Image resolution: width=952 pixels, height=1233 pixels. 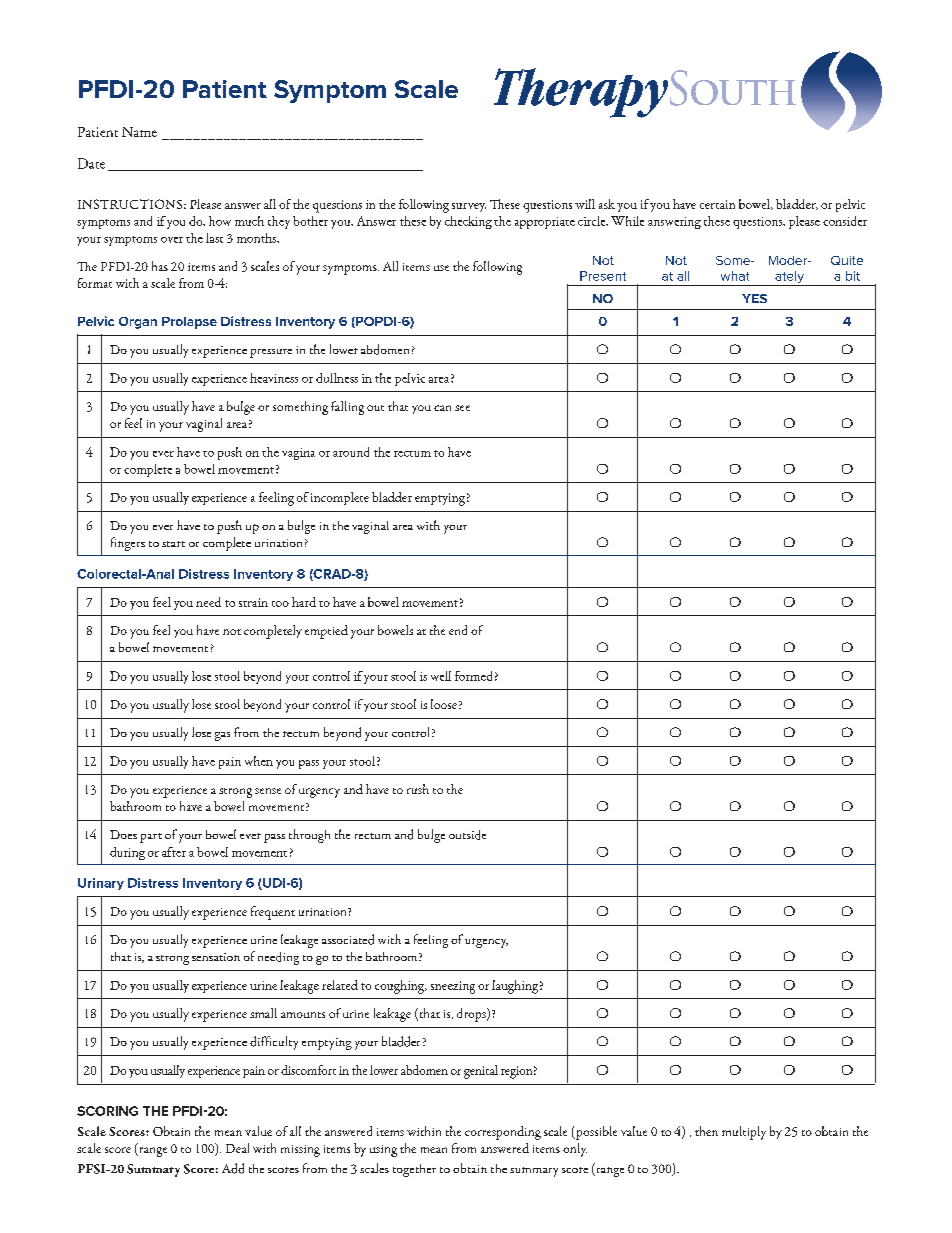 What do you see at coordinates (717, 204) in the screenshot?
I see `certain` at bounding box center [717, 204].
